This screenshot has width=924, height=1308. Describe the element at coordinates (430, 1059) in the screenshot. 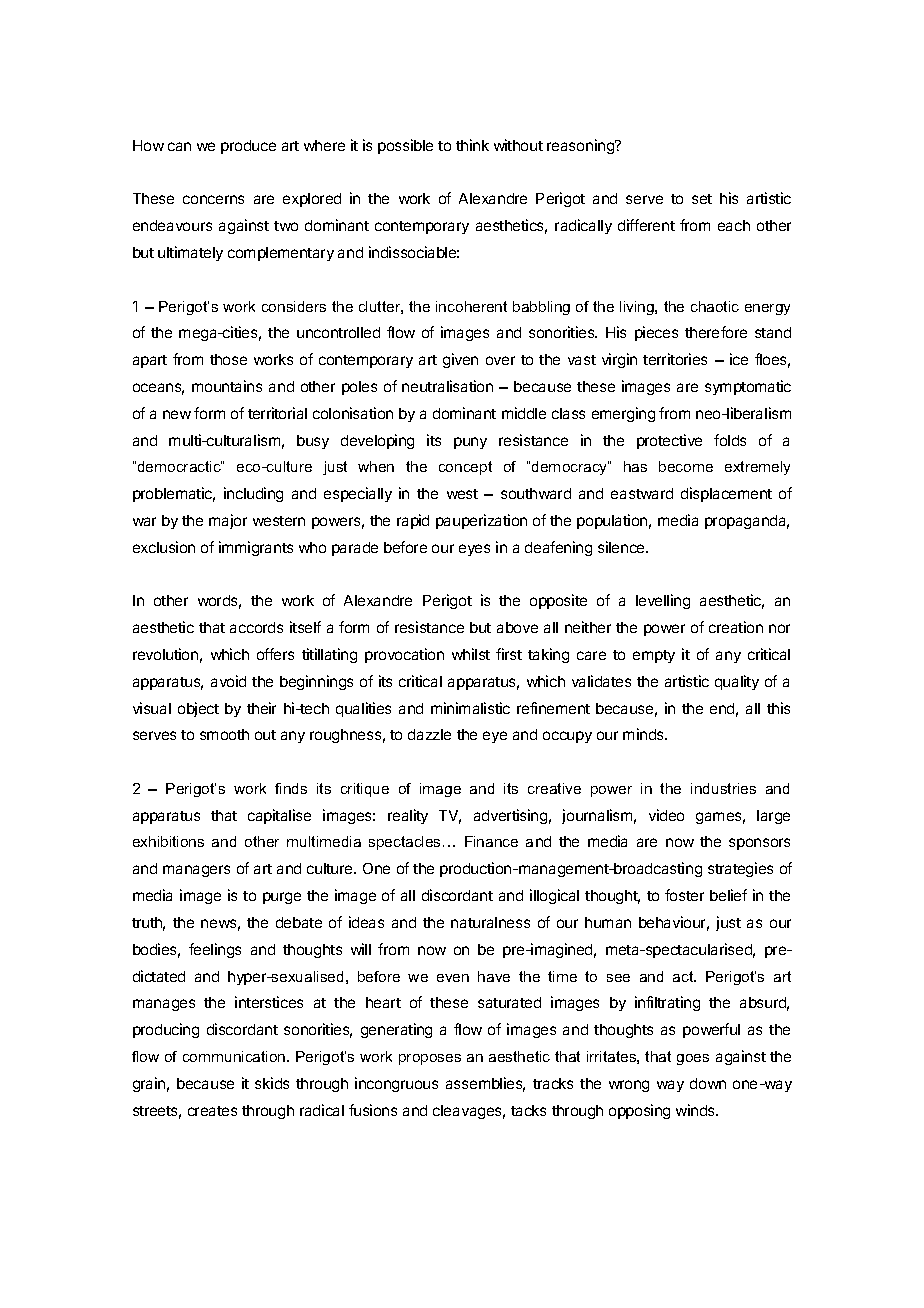

I see `proposes` at that location.
